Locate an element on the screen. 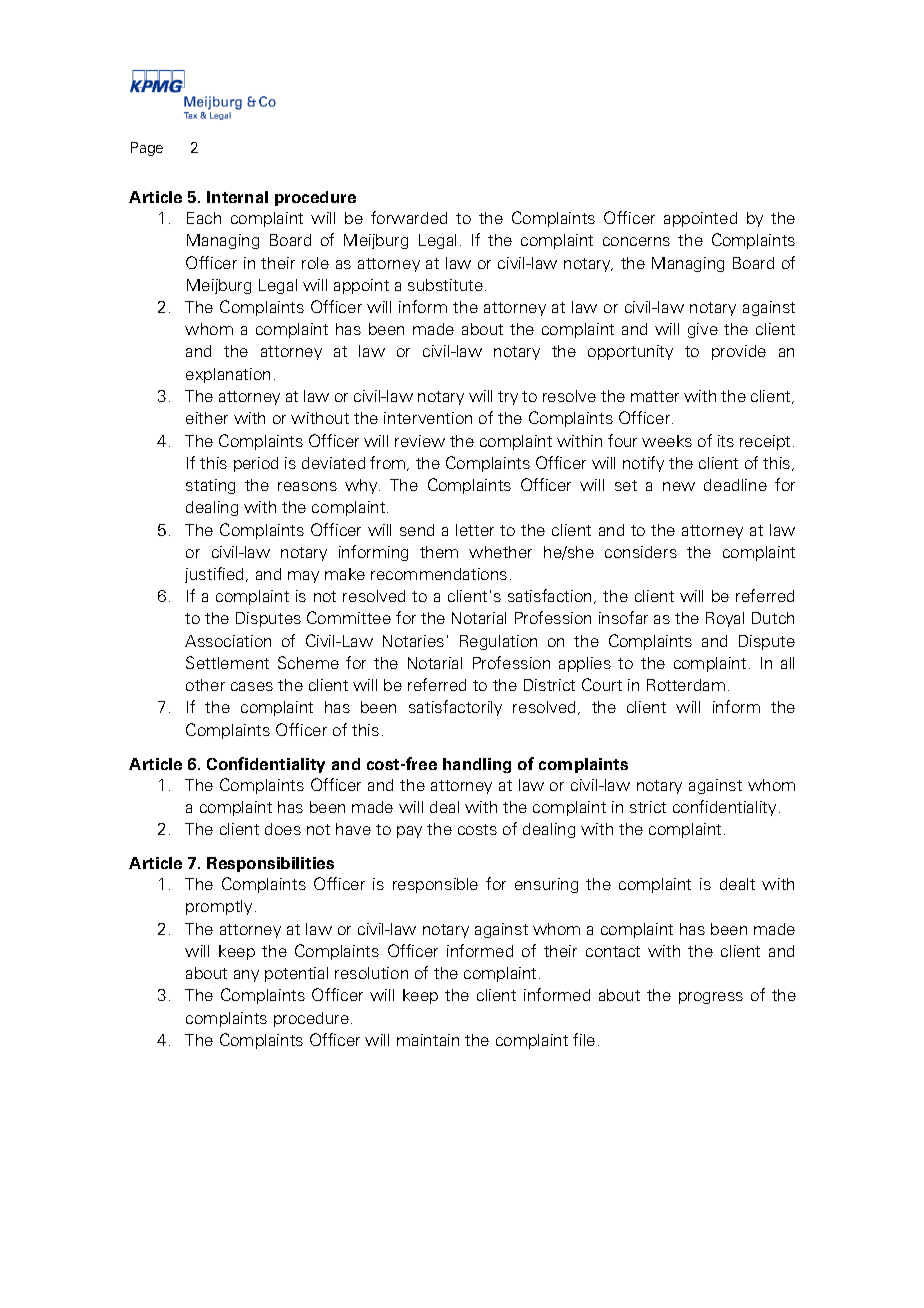 This screenshot has width=924, height=1308. Royal is located at coordinates (725, 619).
